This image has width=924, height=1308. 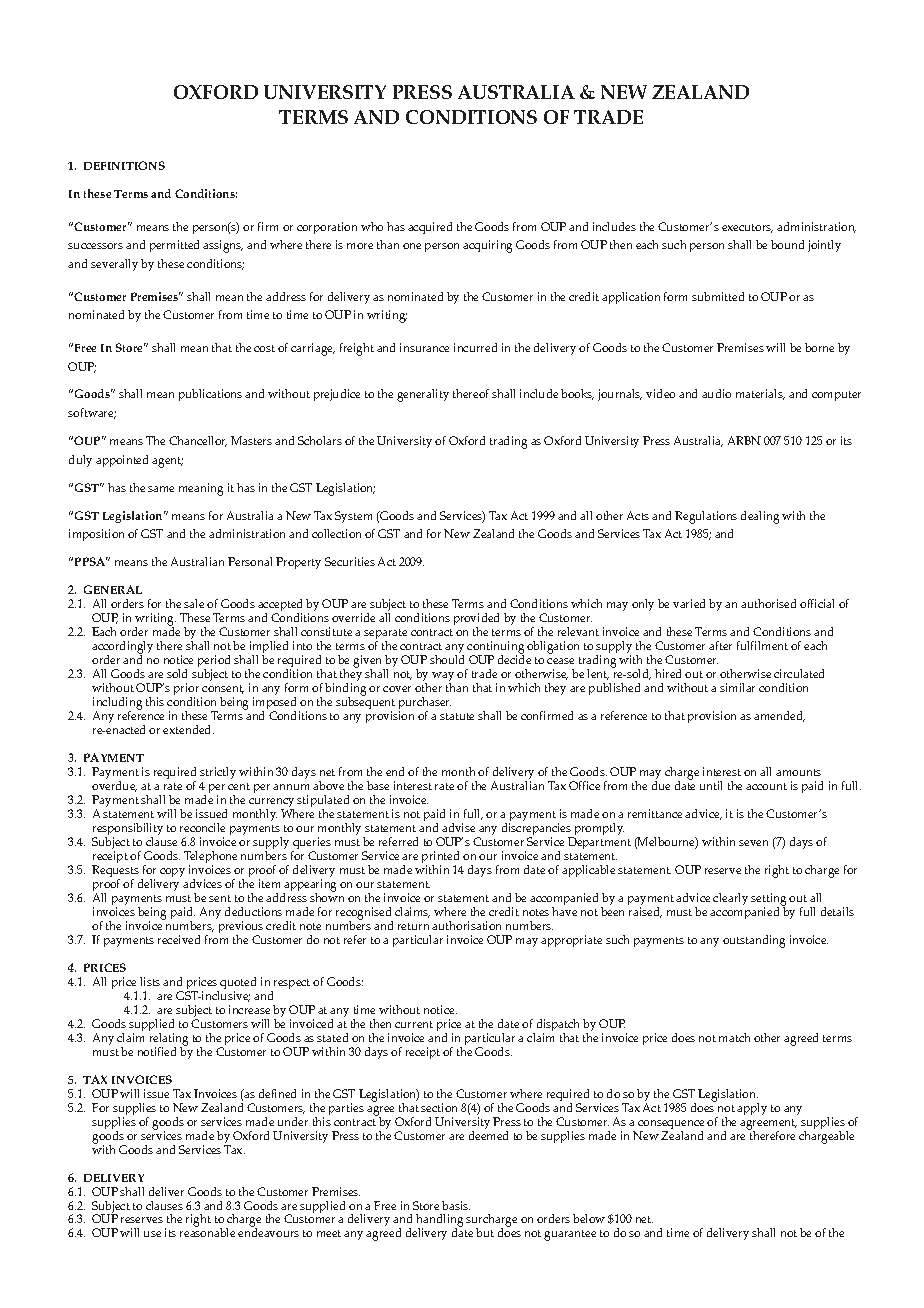 I want to click on outstanding, so click(x=754, y=941).
